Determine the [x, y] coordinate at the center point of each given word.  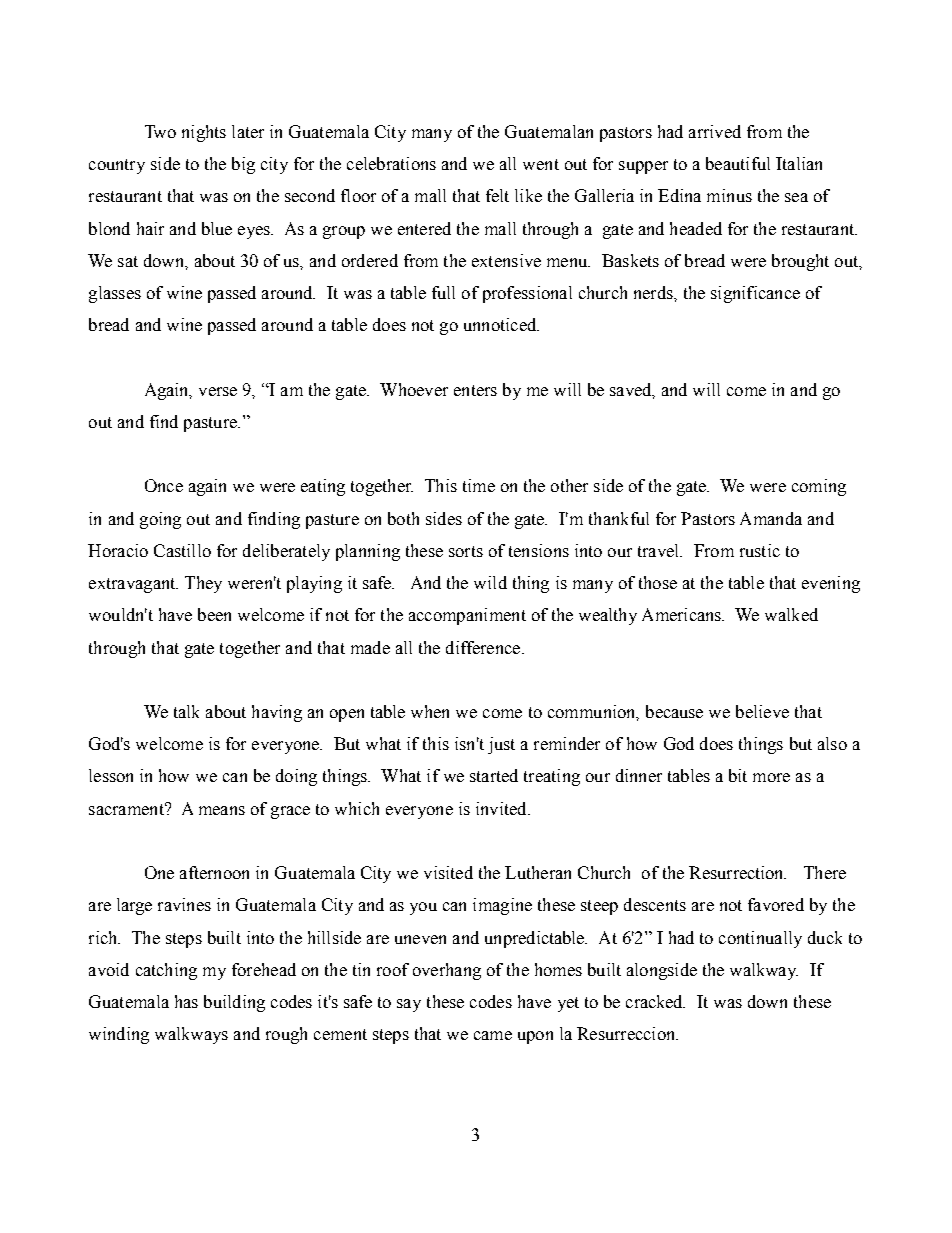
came [493, 1035]
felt [497, 195]
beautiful [738, 163]
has [186, 1001]
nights [204, 133]
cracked [655, 1001]
